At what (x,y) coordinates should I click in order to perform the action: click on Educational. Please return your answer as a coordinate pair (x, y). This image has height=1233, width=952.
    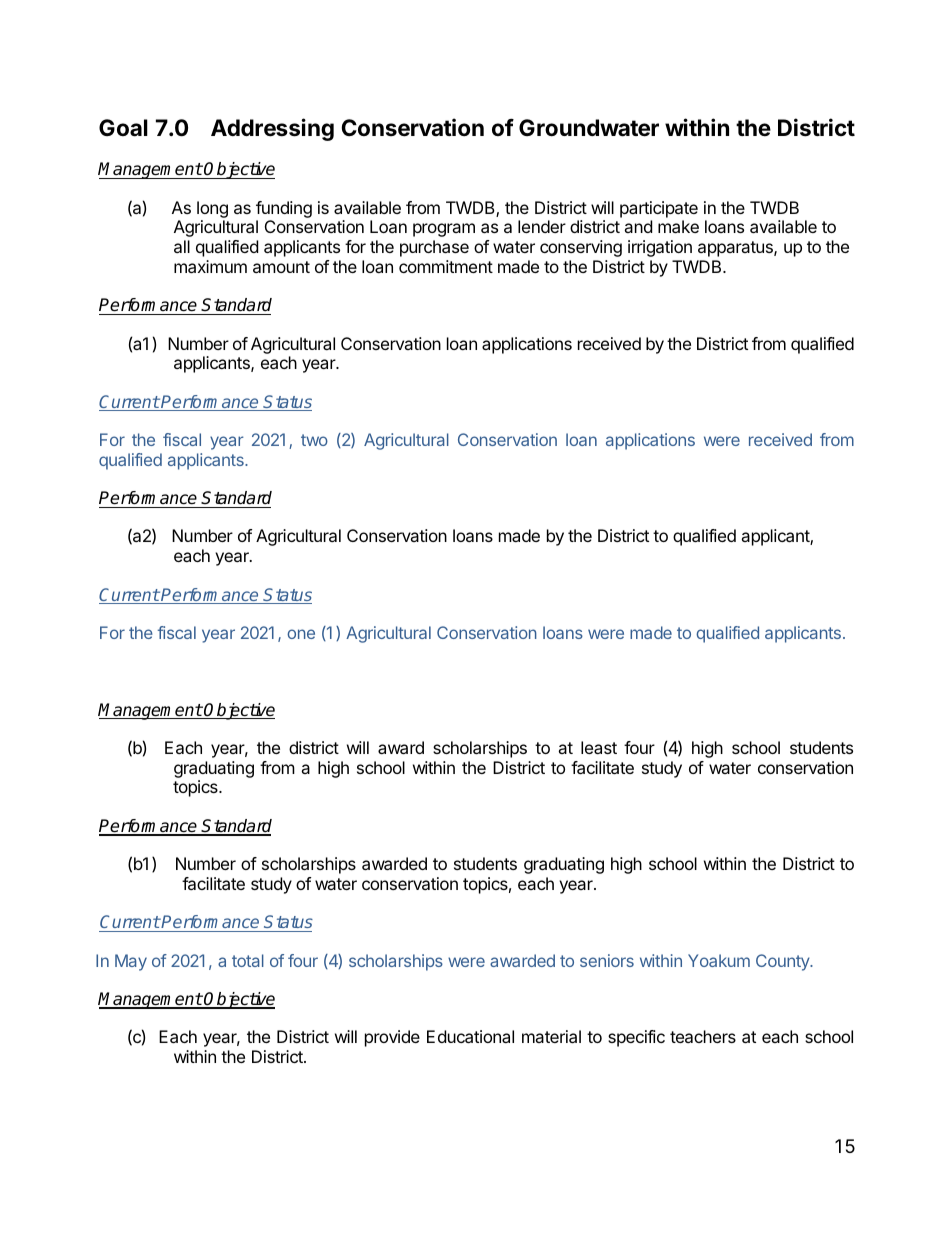
    Looking at the image, I should click on (470, 1036).
